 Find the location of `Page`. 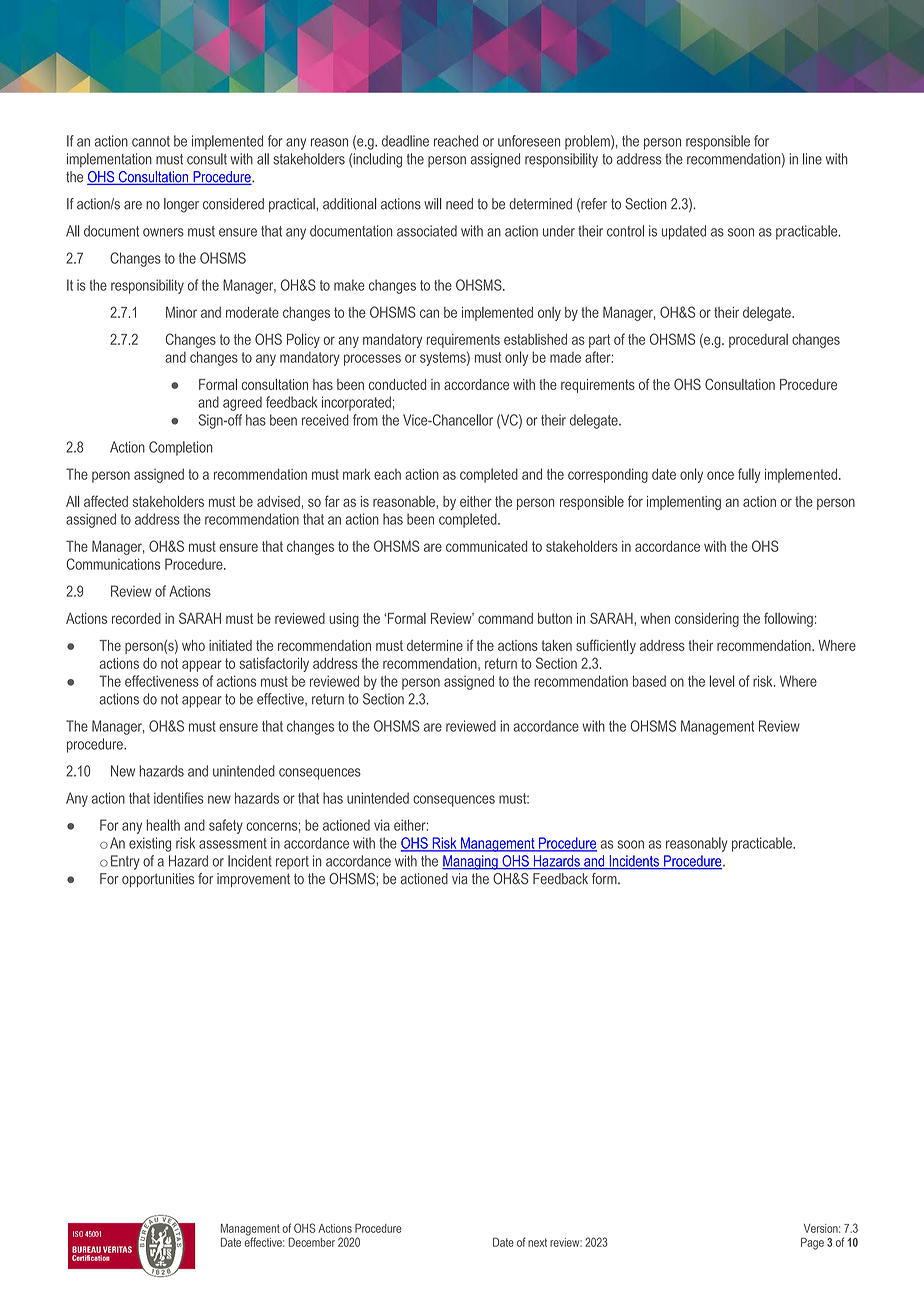

Page is located at coordinates (812, 1244).
